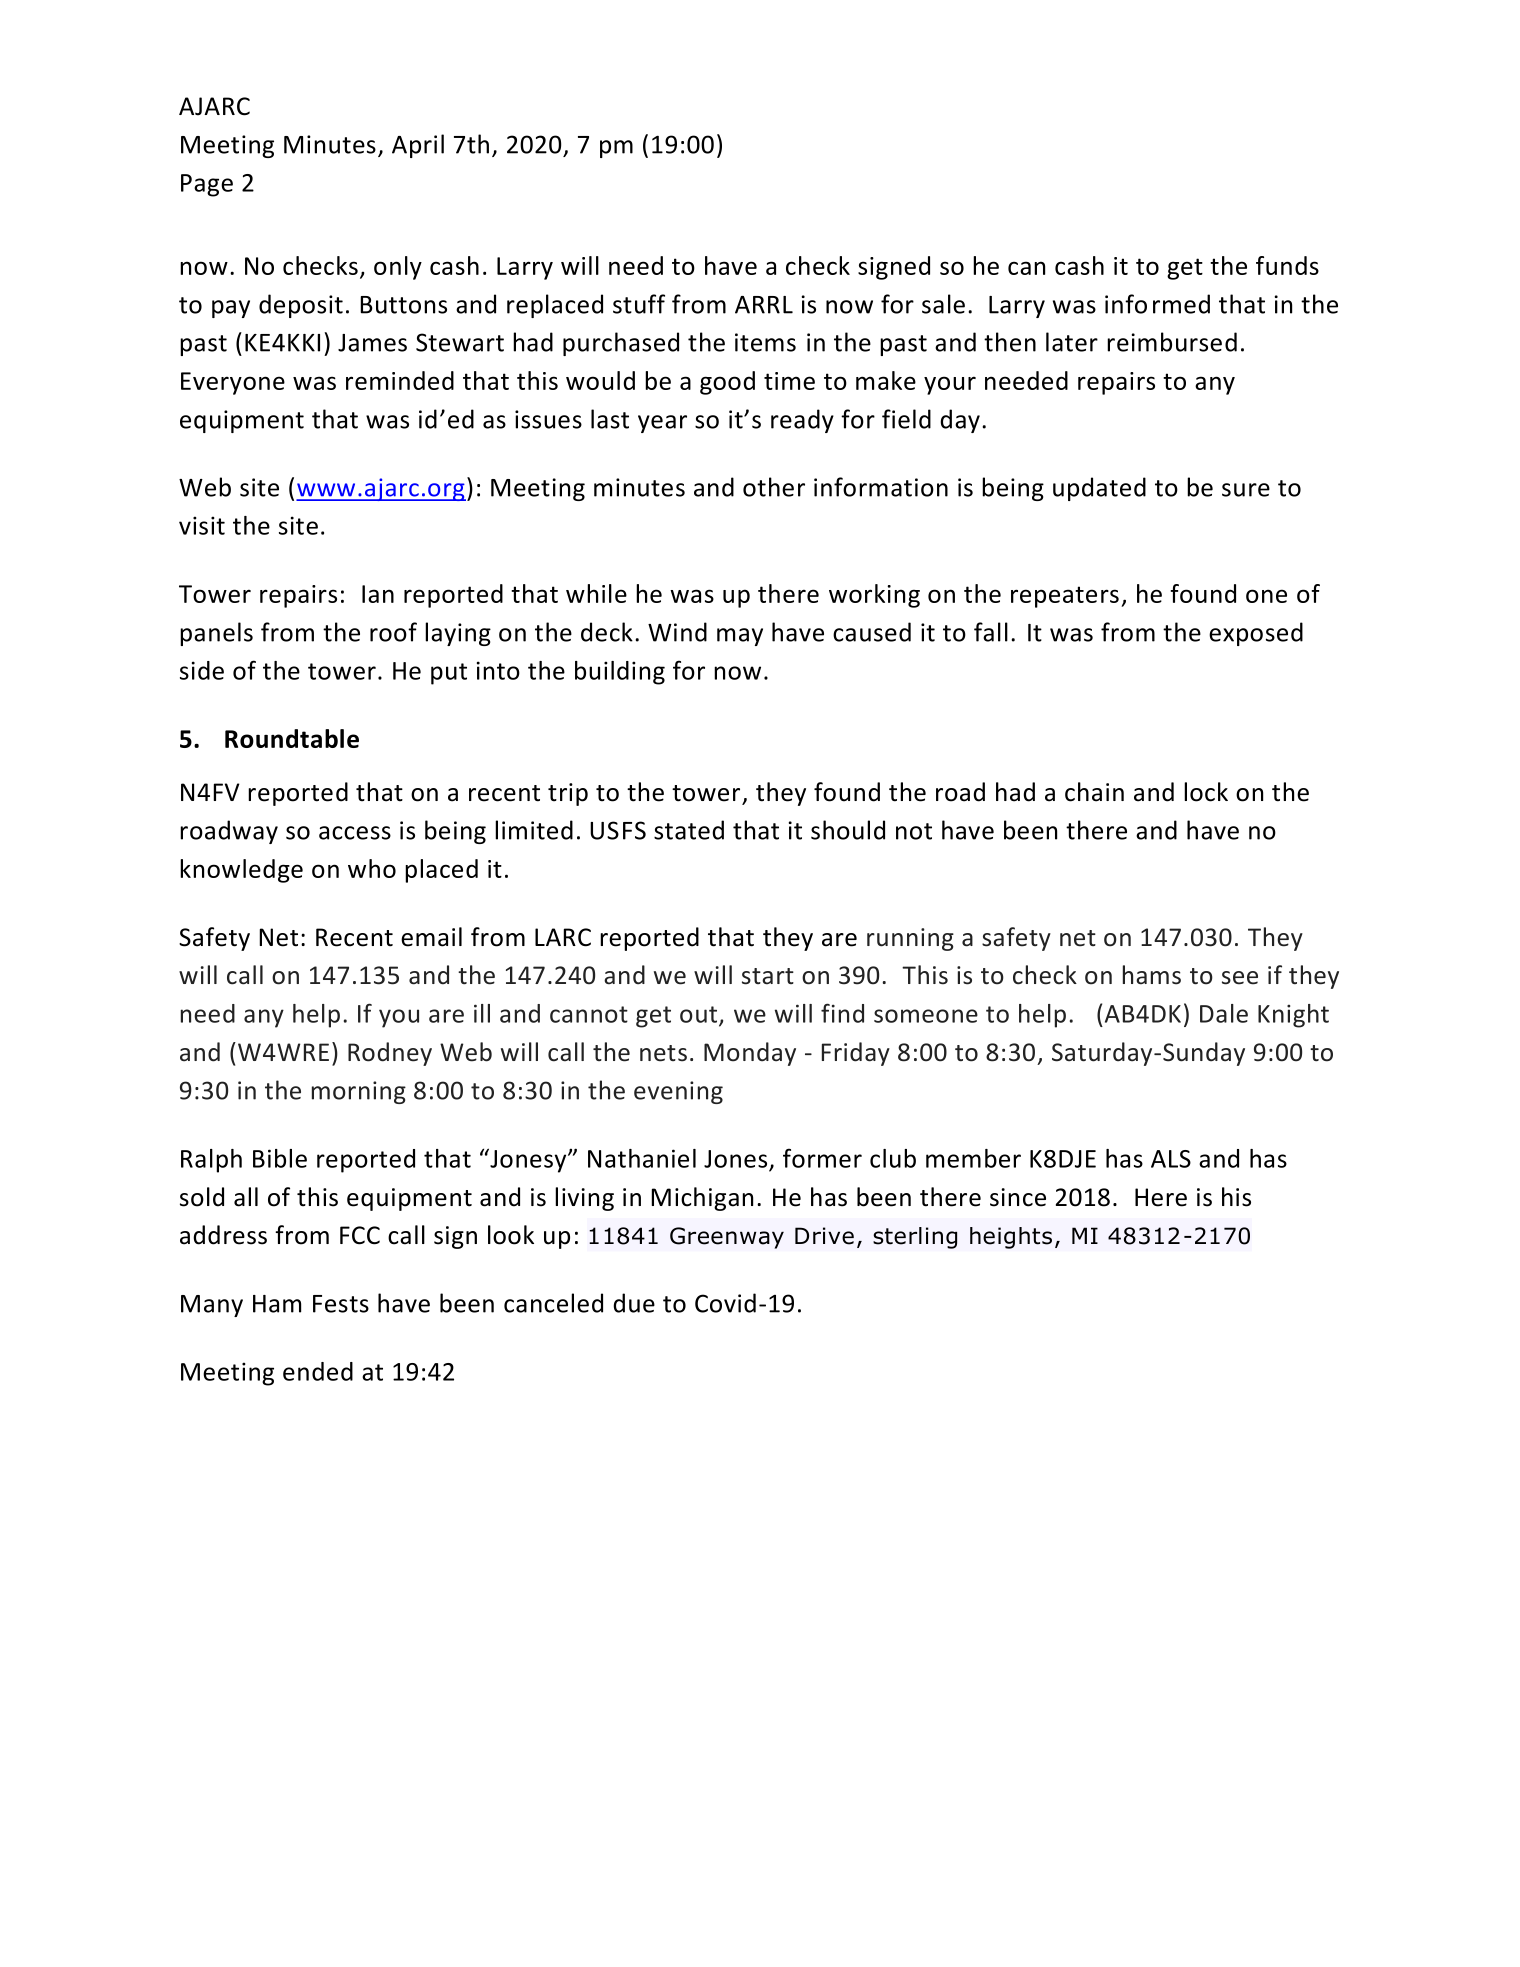 The width and height of the screenshot is (1520, 1967). What do you see at coordinates (1152, 975) in the screenshot?
I see `hams` at bounding box center [1152, 975].
